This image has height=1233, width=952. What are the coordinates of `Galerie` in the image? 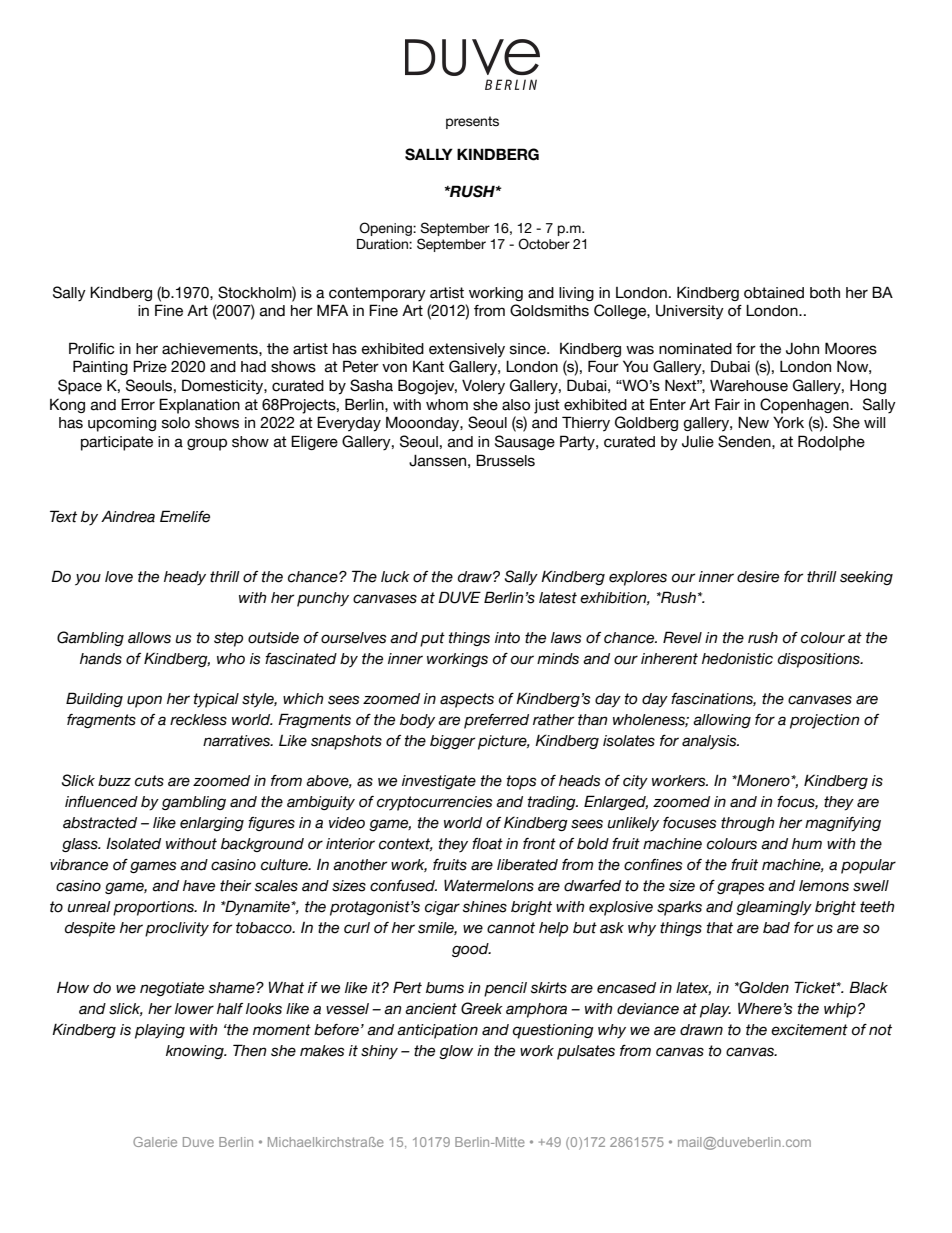 It's located at (155, 1142).
